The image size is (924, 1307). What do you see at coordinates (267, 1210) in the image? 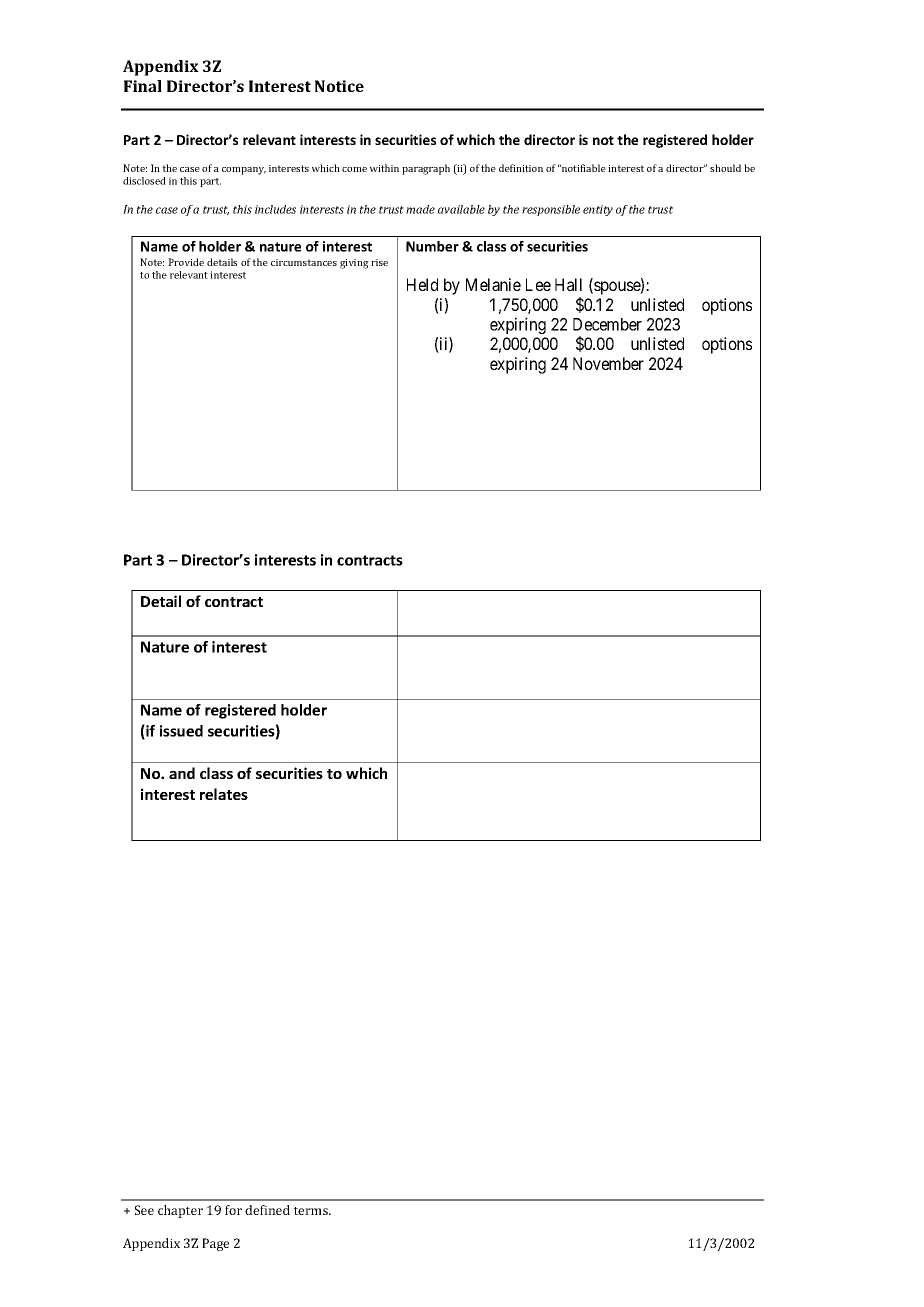
I see `defined` at bounding box center [267, 1210].
